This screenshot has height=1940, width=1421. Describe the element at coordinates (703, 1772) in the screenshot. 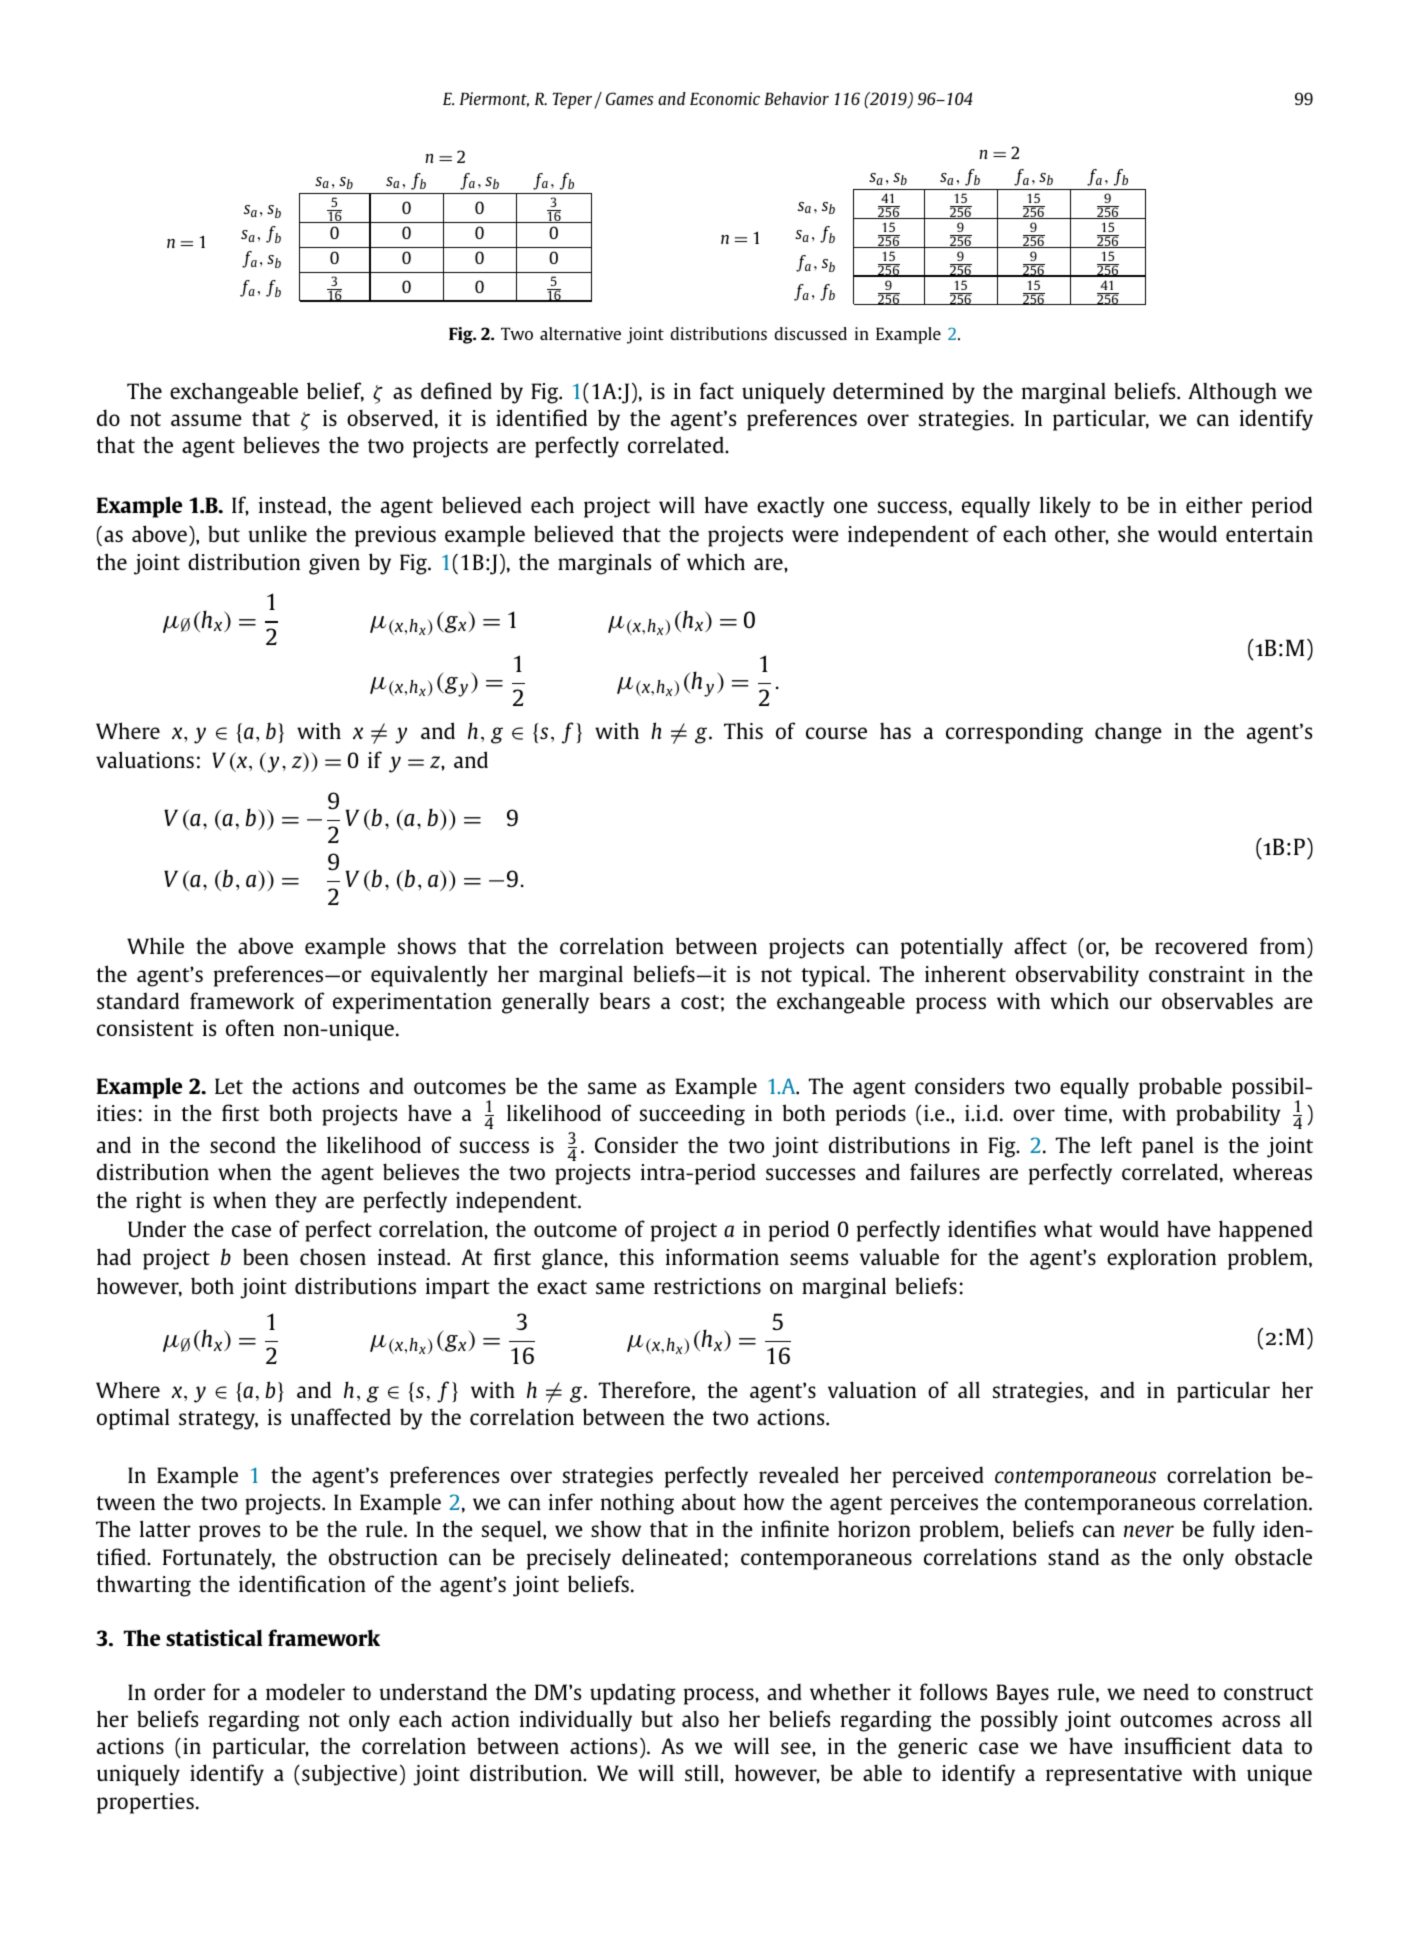

I see `still` at that location.
